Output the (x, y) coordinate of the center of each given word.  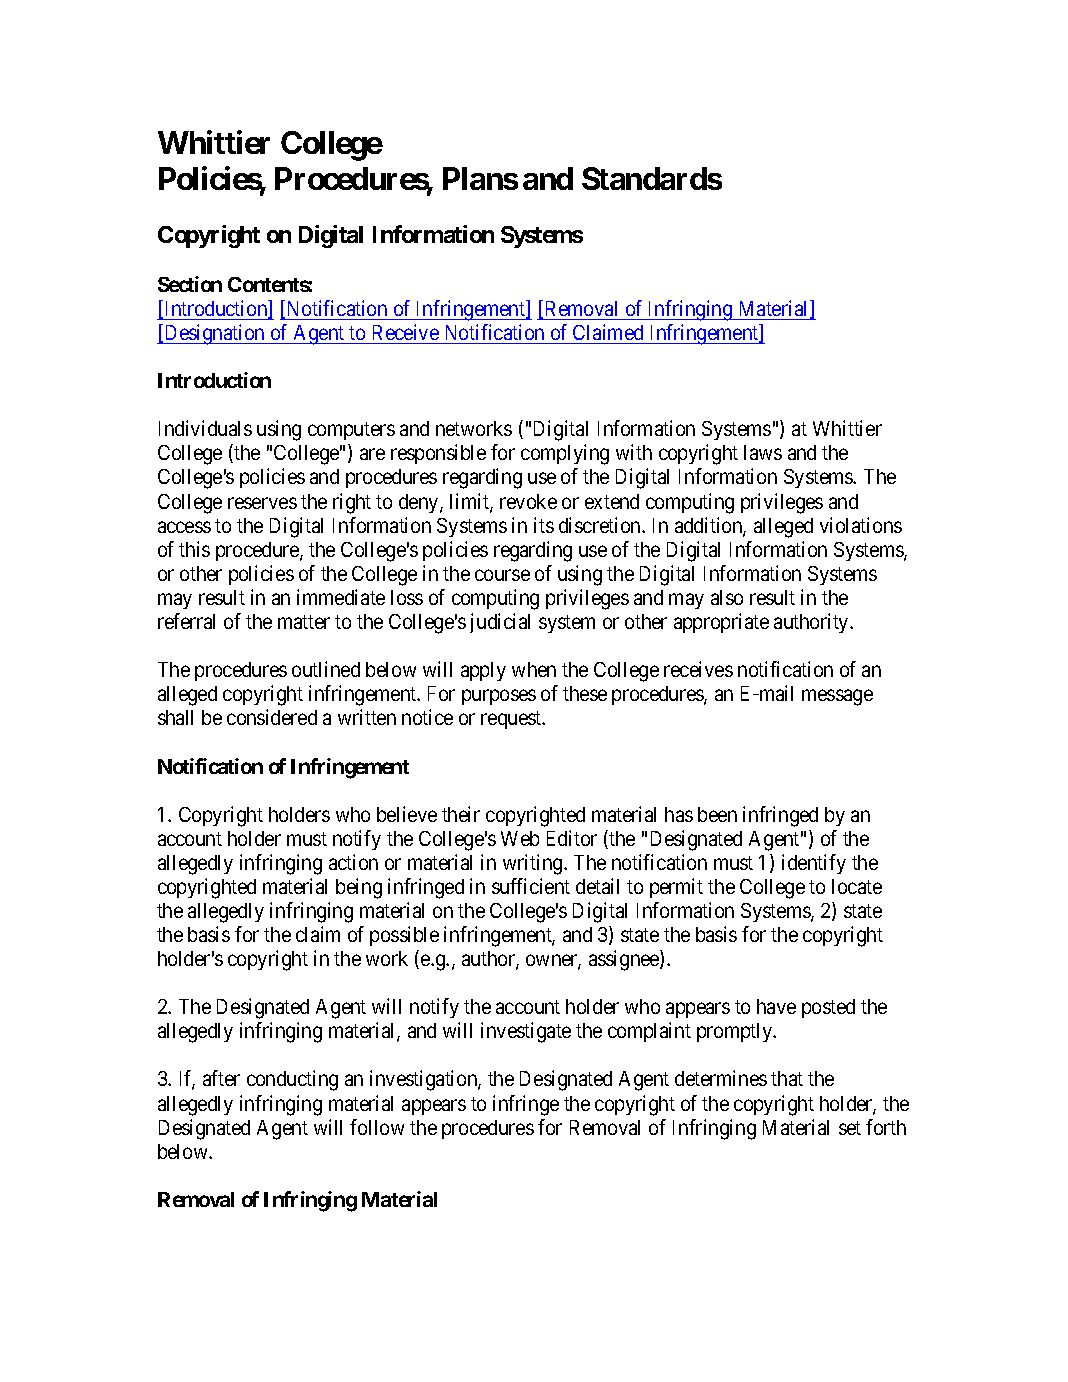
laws (763, 452)
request (512, 720)
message (837, 698)
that (787, 1078)
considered (272, 717)
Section (190, 284)
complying (565, 454)
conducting (292, 1080)
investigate (526, 1032)
